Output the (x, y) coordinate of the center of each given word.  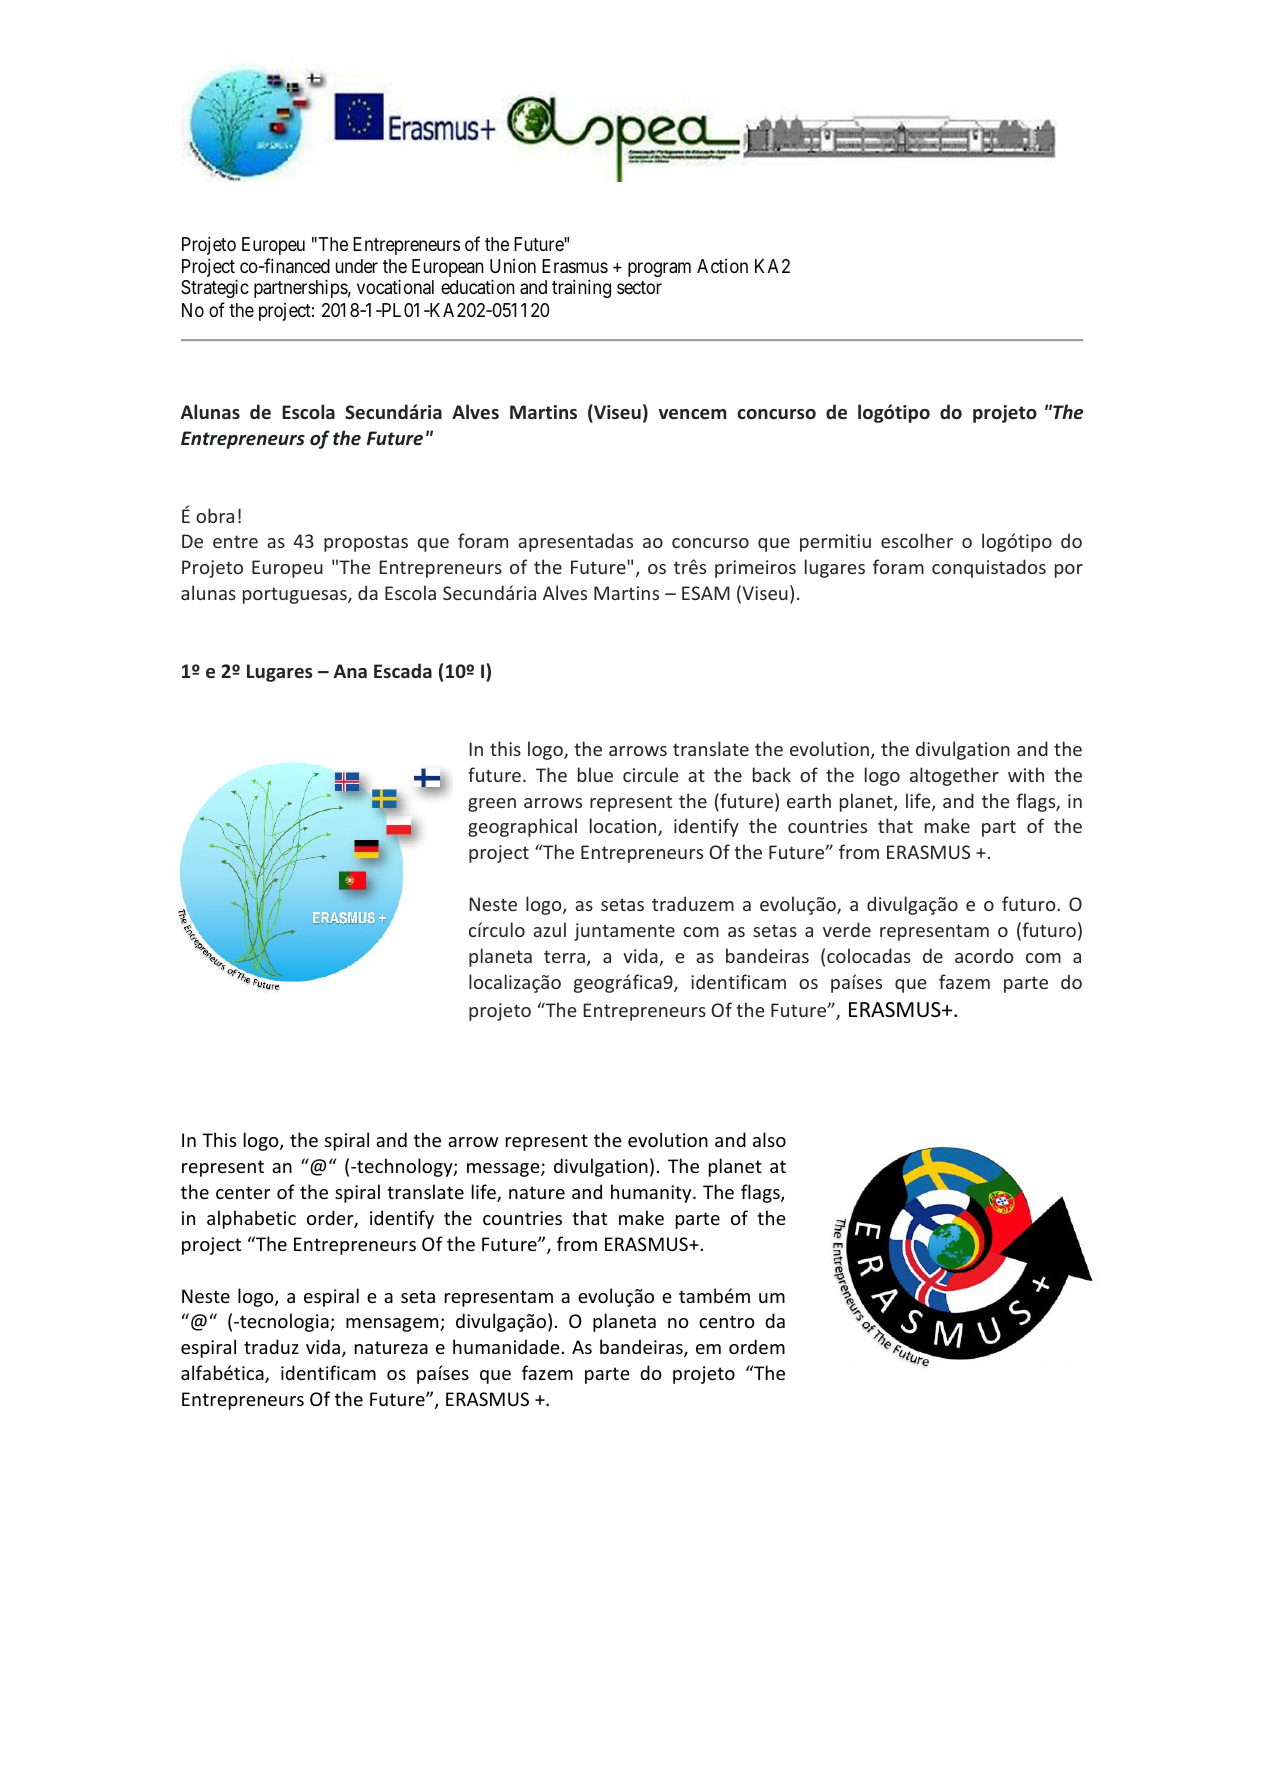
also (769, 1139)
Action (722, 266)
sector (639, 287)
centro (727, 1321)
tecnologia (284, 1322)
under (357, 266)
